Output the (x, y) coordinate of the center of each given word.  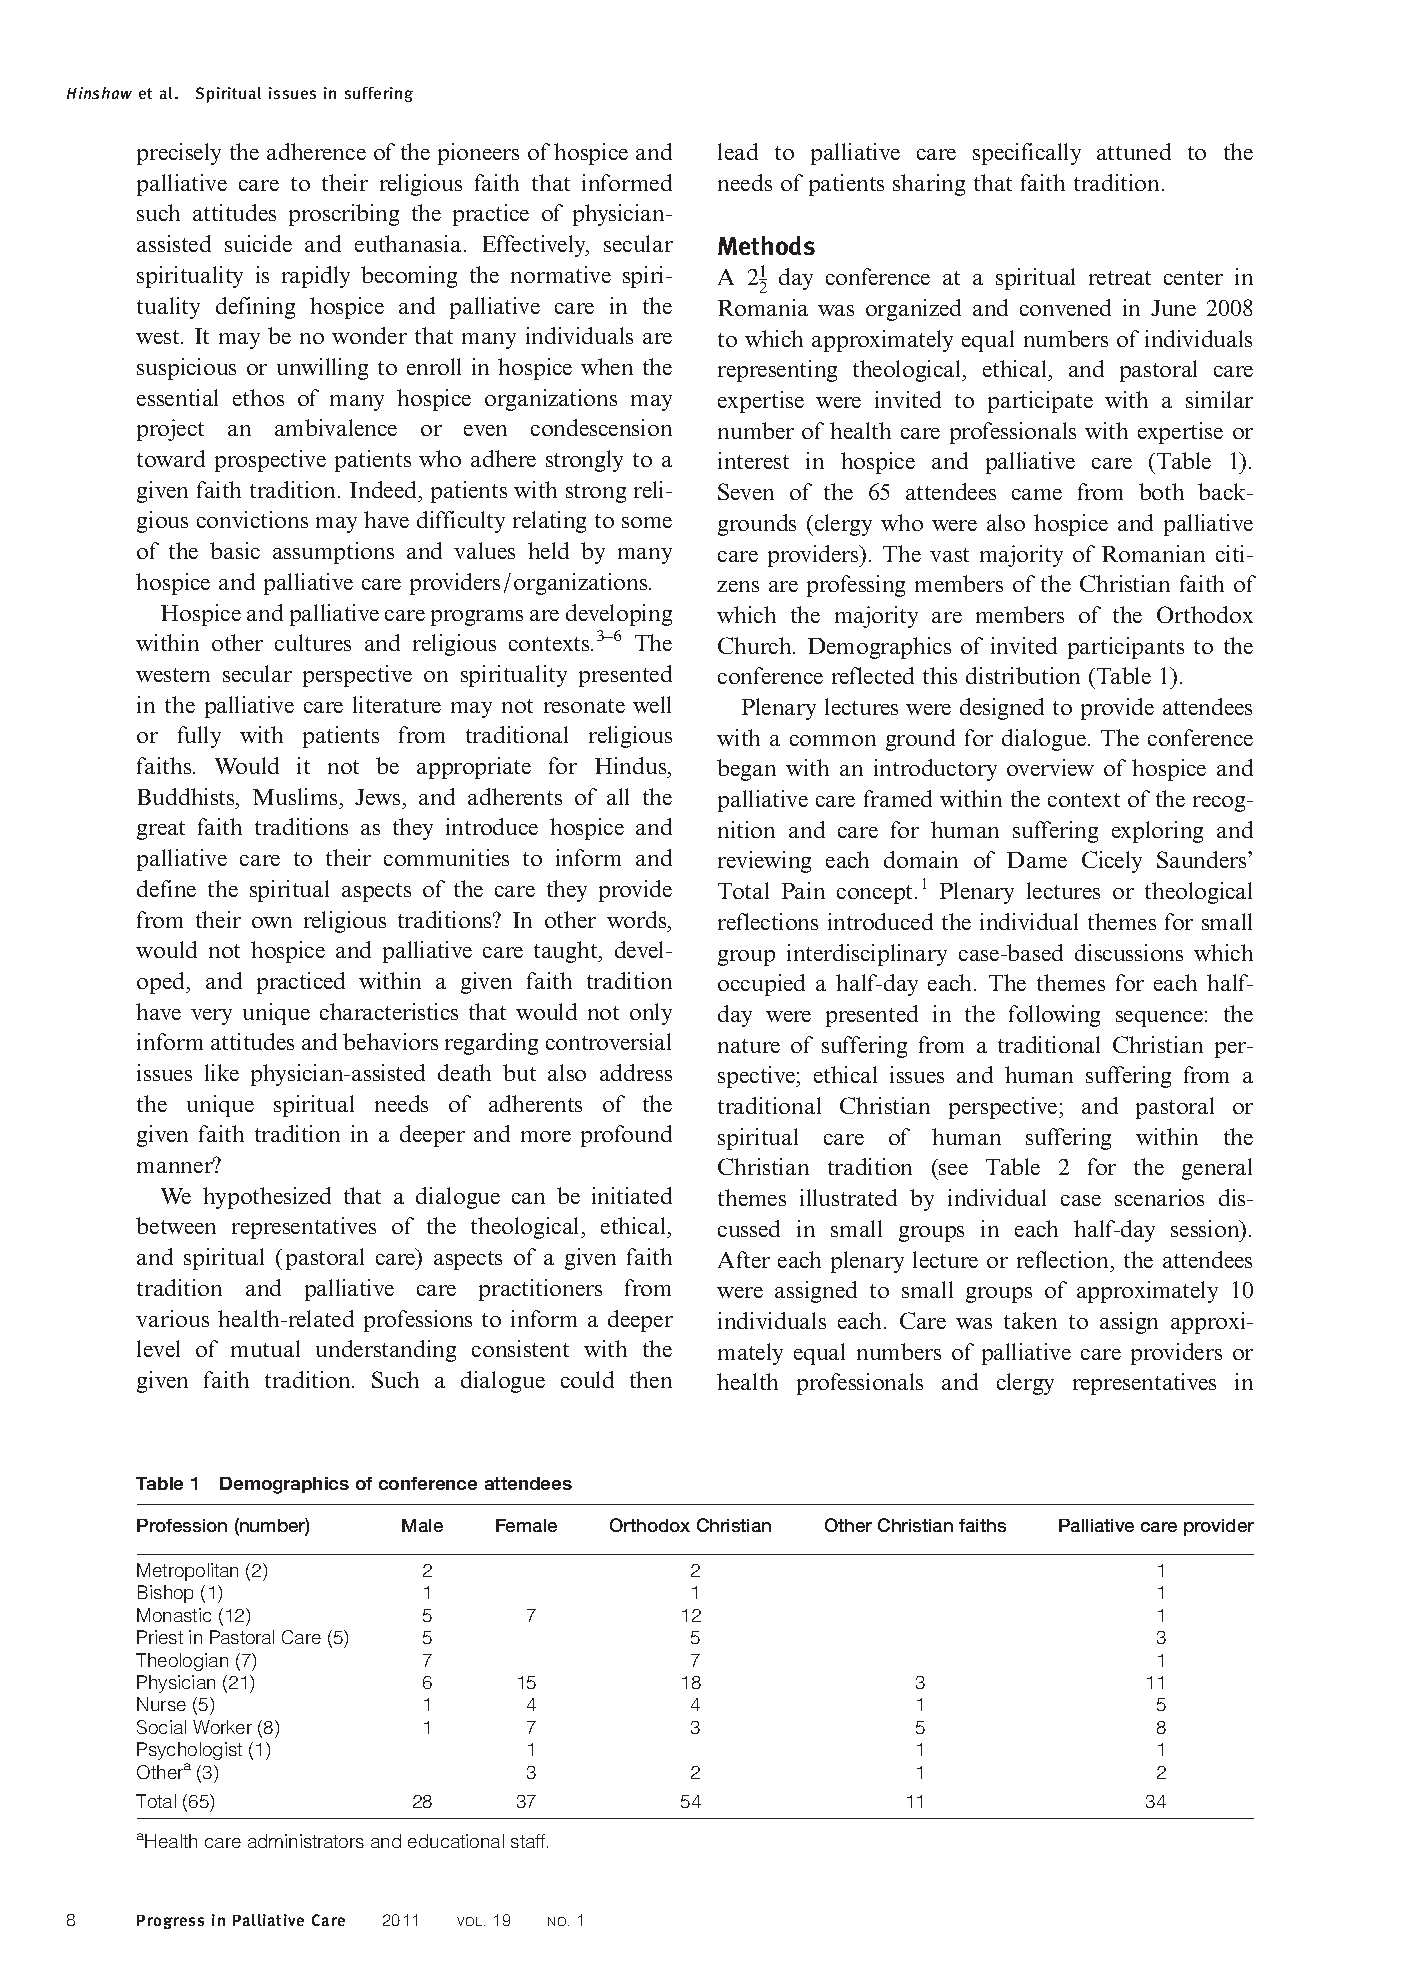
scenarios (1159, 1197)
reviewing (764, 862)
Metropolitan (187, 1572)
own (272, 922)
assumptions (333, 553)
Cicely (1112, 862)
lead (738, 151)
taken (1030, 1320)
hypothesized (267, 1198)
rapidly (316, 277)
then (651, 1379)
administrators (306, 1841)
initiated (632, 1195)
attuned (1134, 151)
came (1037, 494)
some (647, 522)
